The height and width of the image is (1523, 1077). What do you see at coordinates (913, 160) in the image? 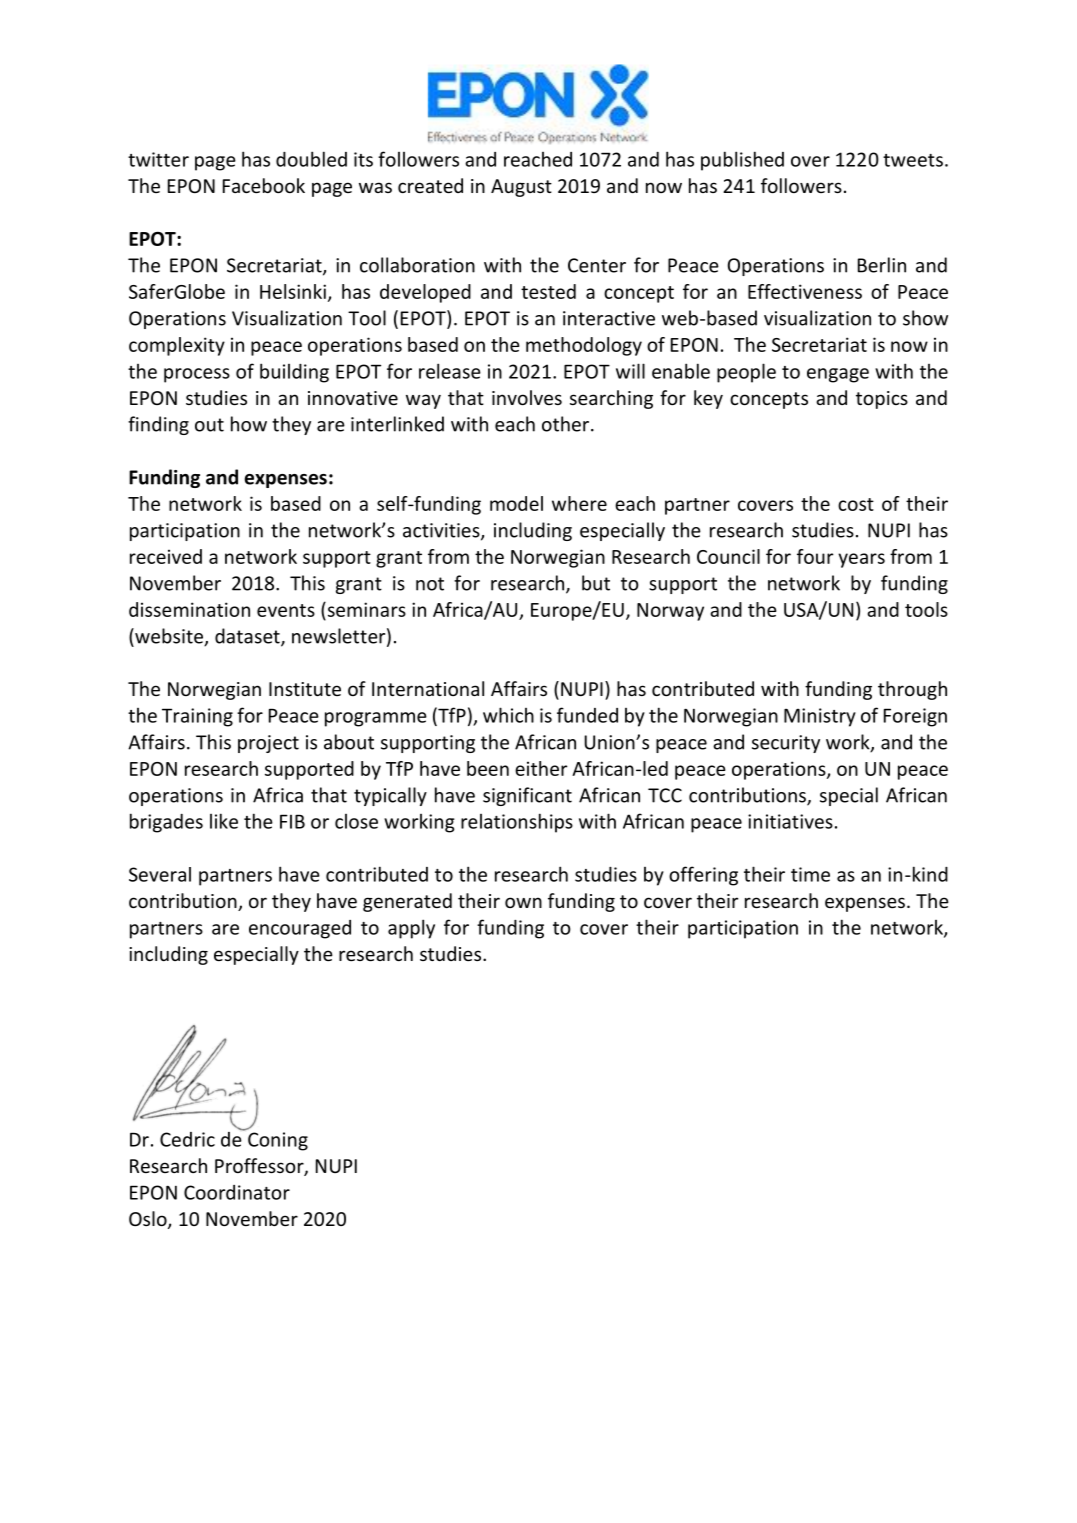
I see `tweets` at bounding box center [913, 160].
